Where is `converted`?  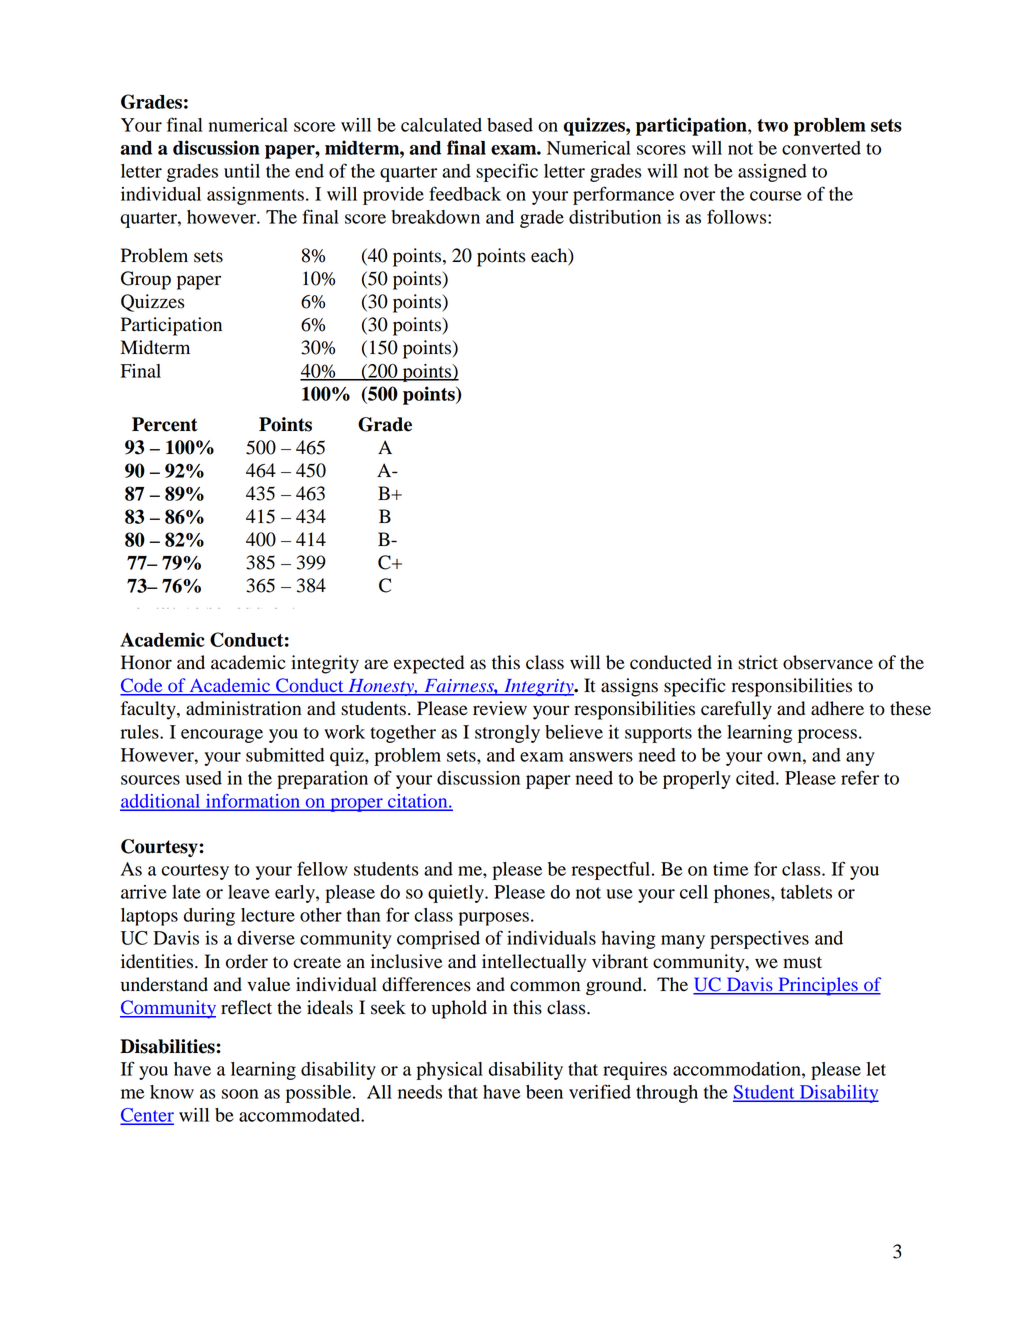
converted is located at coordinates (821, 148).
